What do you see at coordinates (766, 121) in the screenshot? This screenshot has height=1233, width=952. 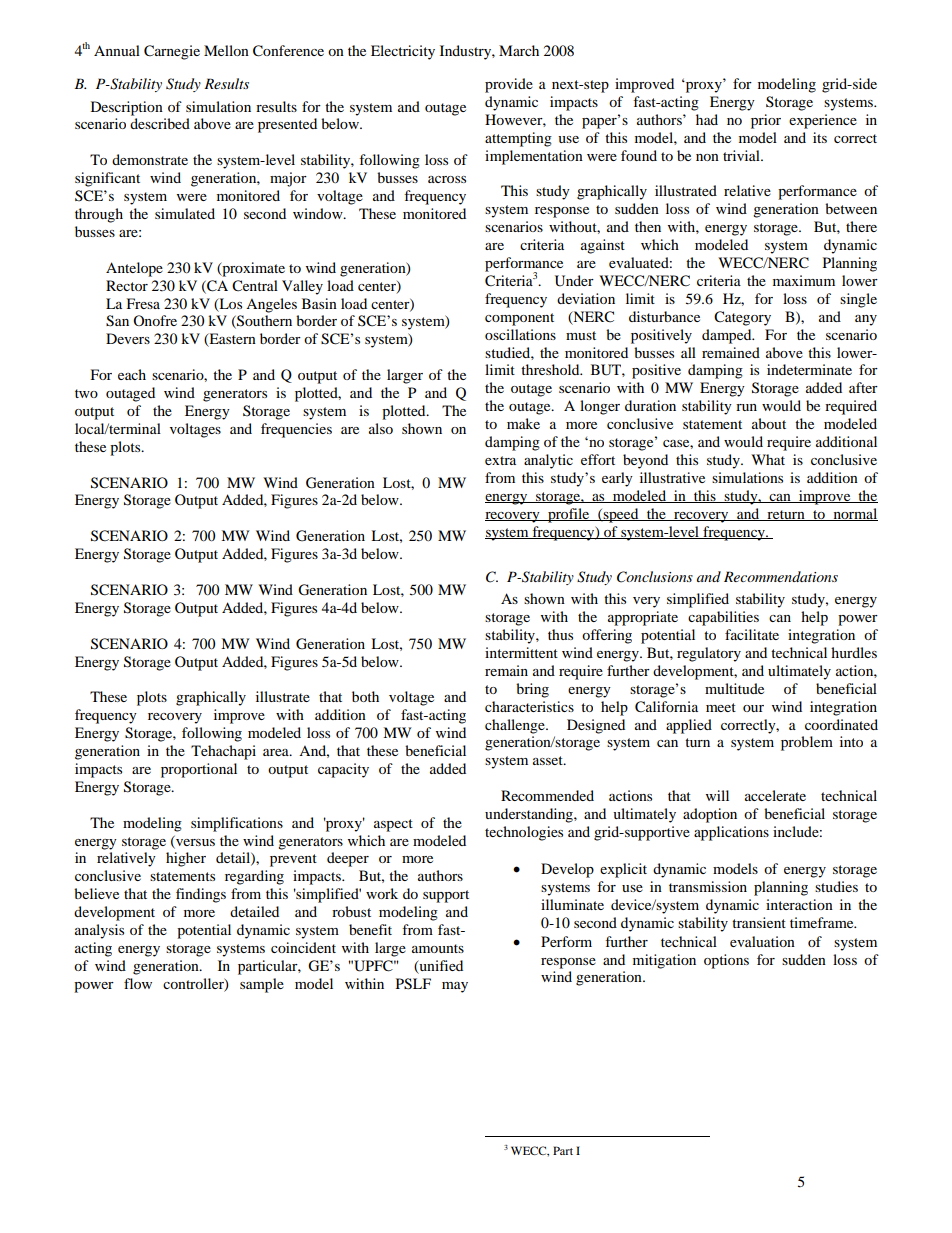 I see `prior` at bounding box center [766, 121].
